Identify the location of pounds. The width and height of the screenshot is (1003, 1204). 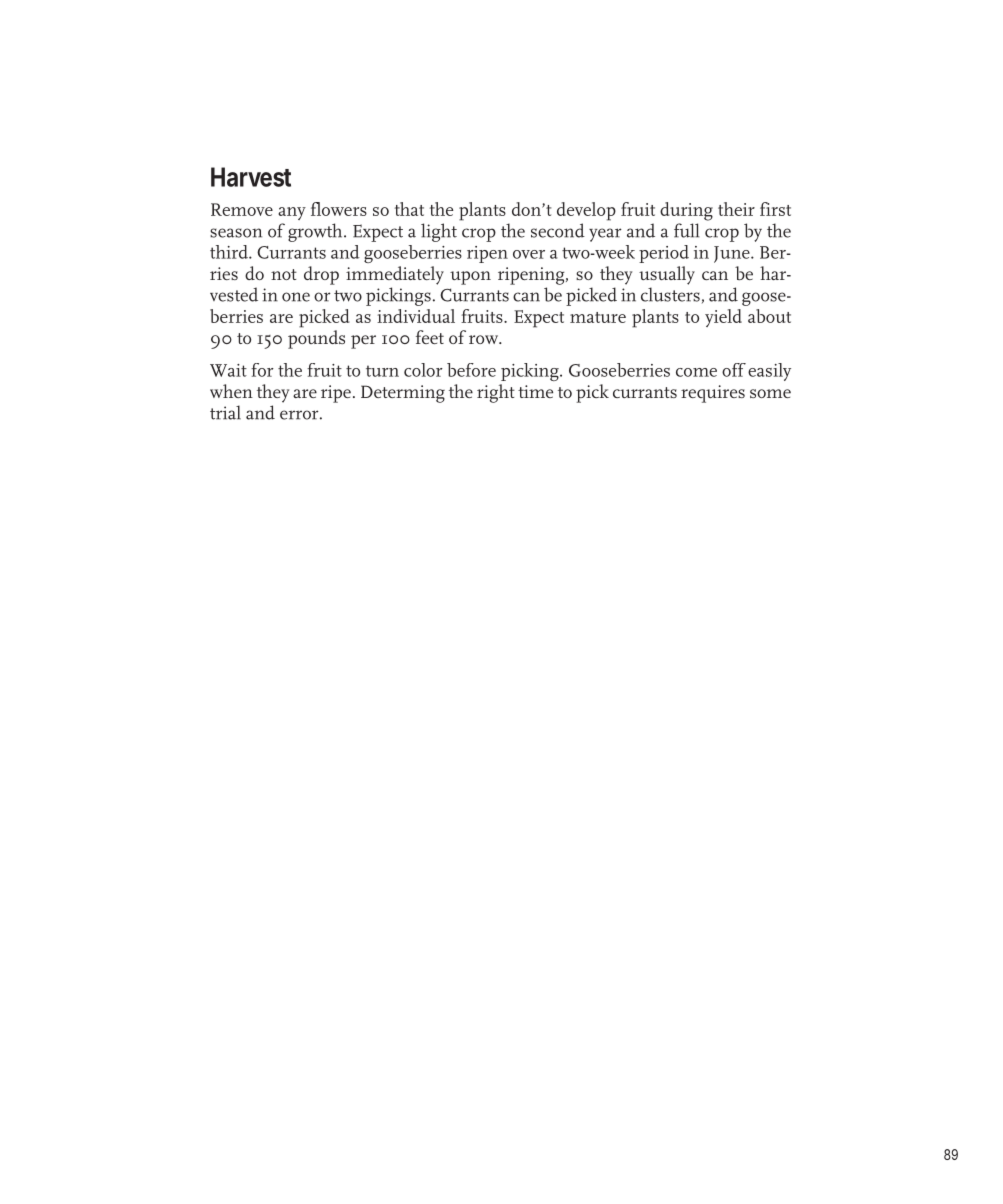
(316, 339).
